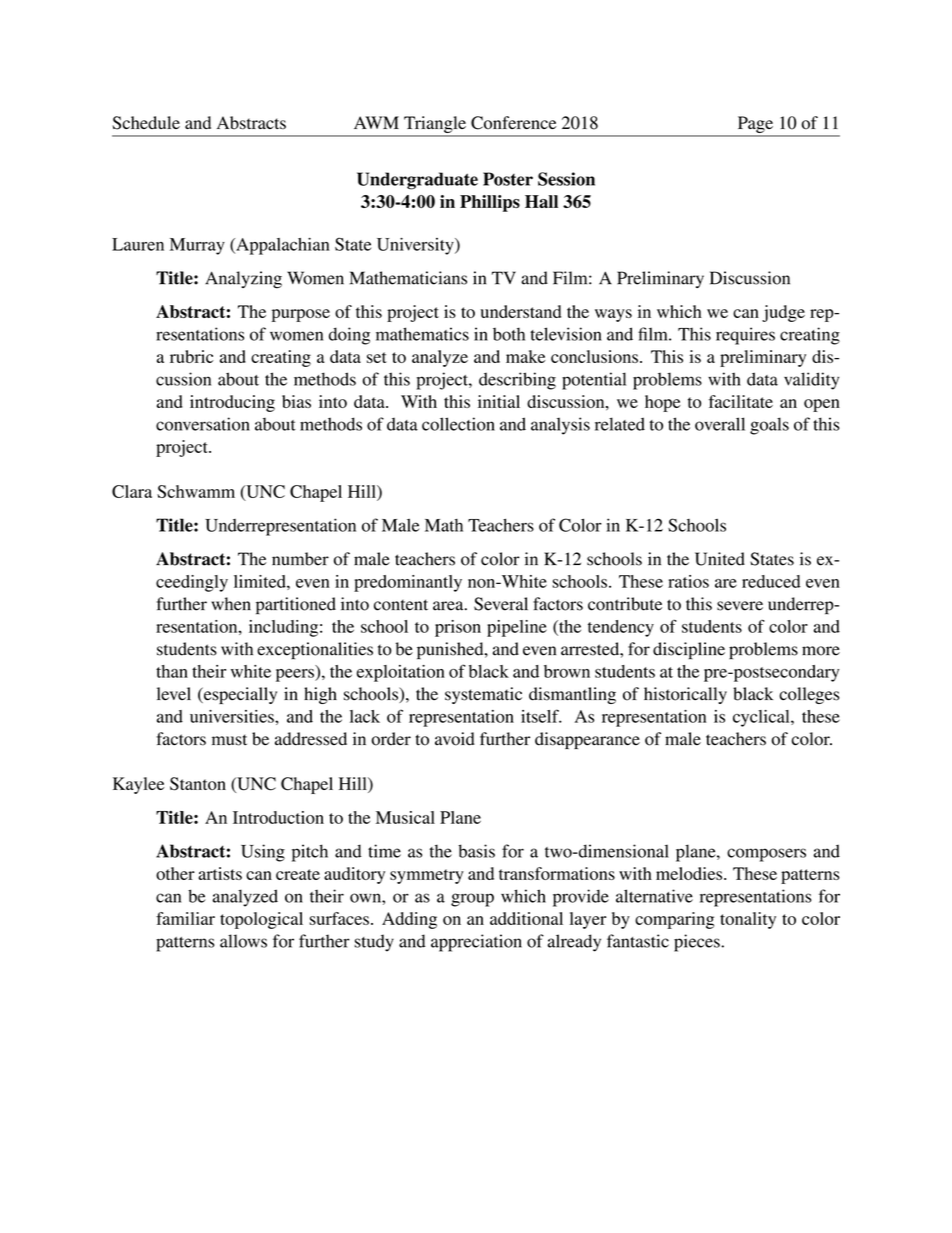  Describe the element at coordinates (748, 920) in the image. I see `tonality` at that location.
